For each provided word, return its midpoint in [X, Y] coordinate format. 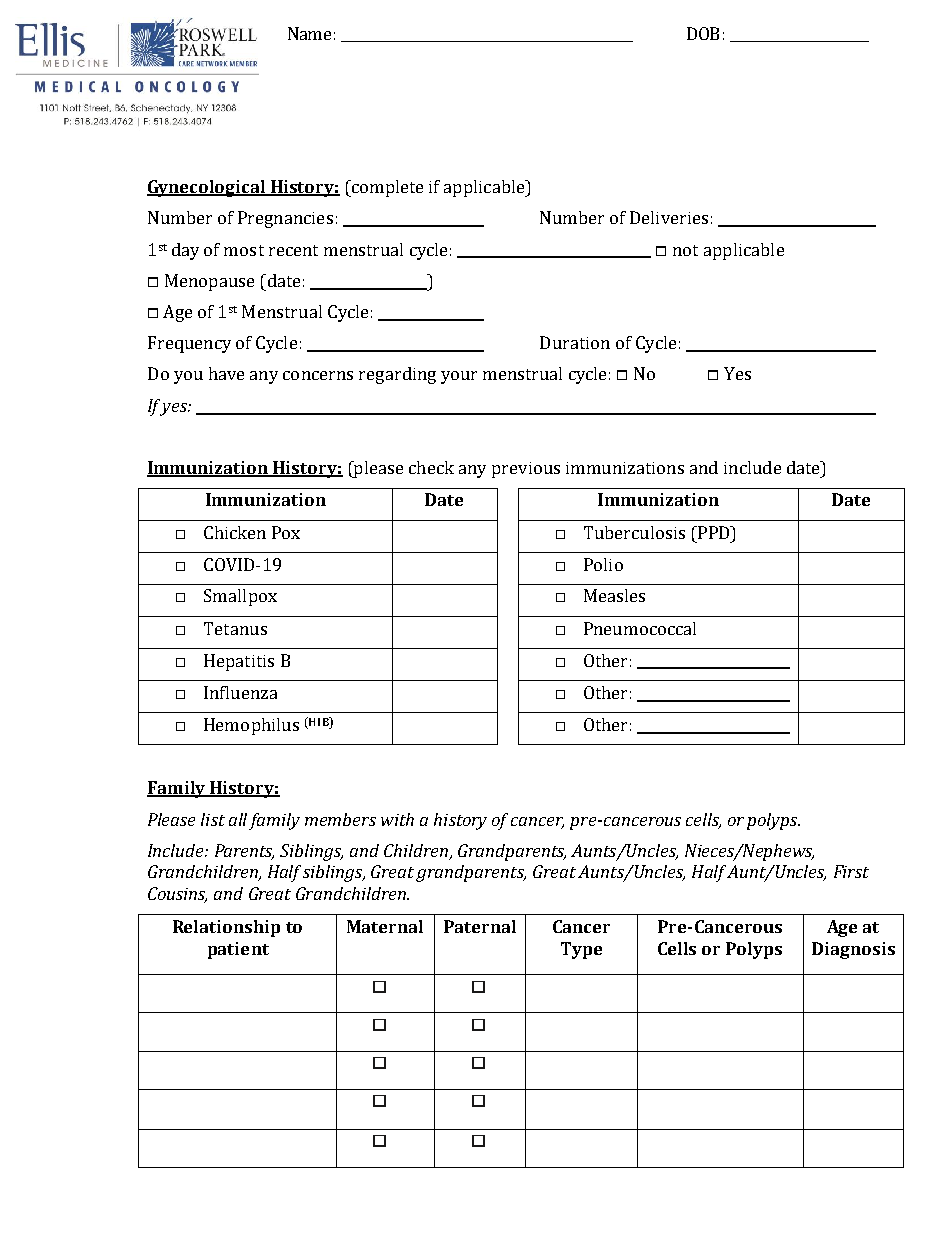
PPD [714, 532]
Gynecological [207, 188]
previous [526, 470]
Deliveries [669, 217]
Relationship [226, 928]
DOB [703, 33]
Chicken [235, 532]
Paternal [480, 926]
